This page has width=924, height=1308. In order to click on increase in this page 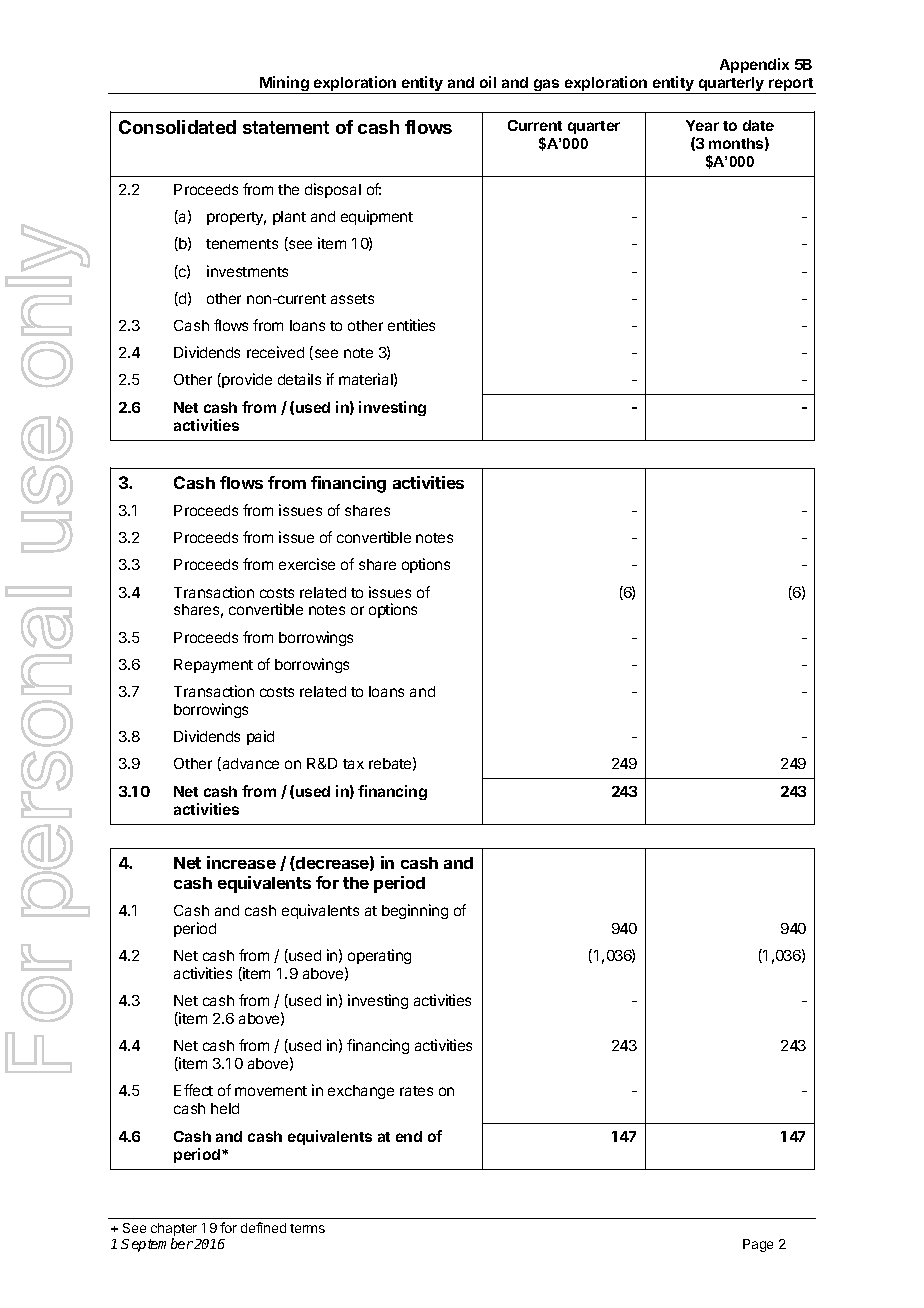, I will do `click(241, 862)`.
